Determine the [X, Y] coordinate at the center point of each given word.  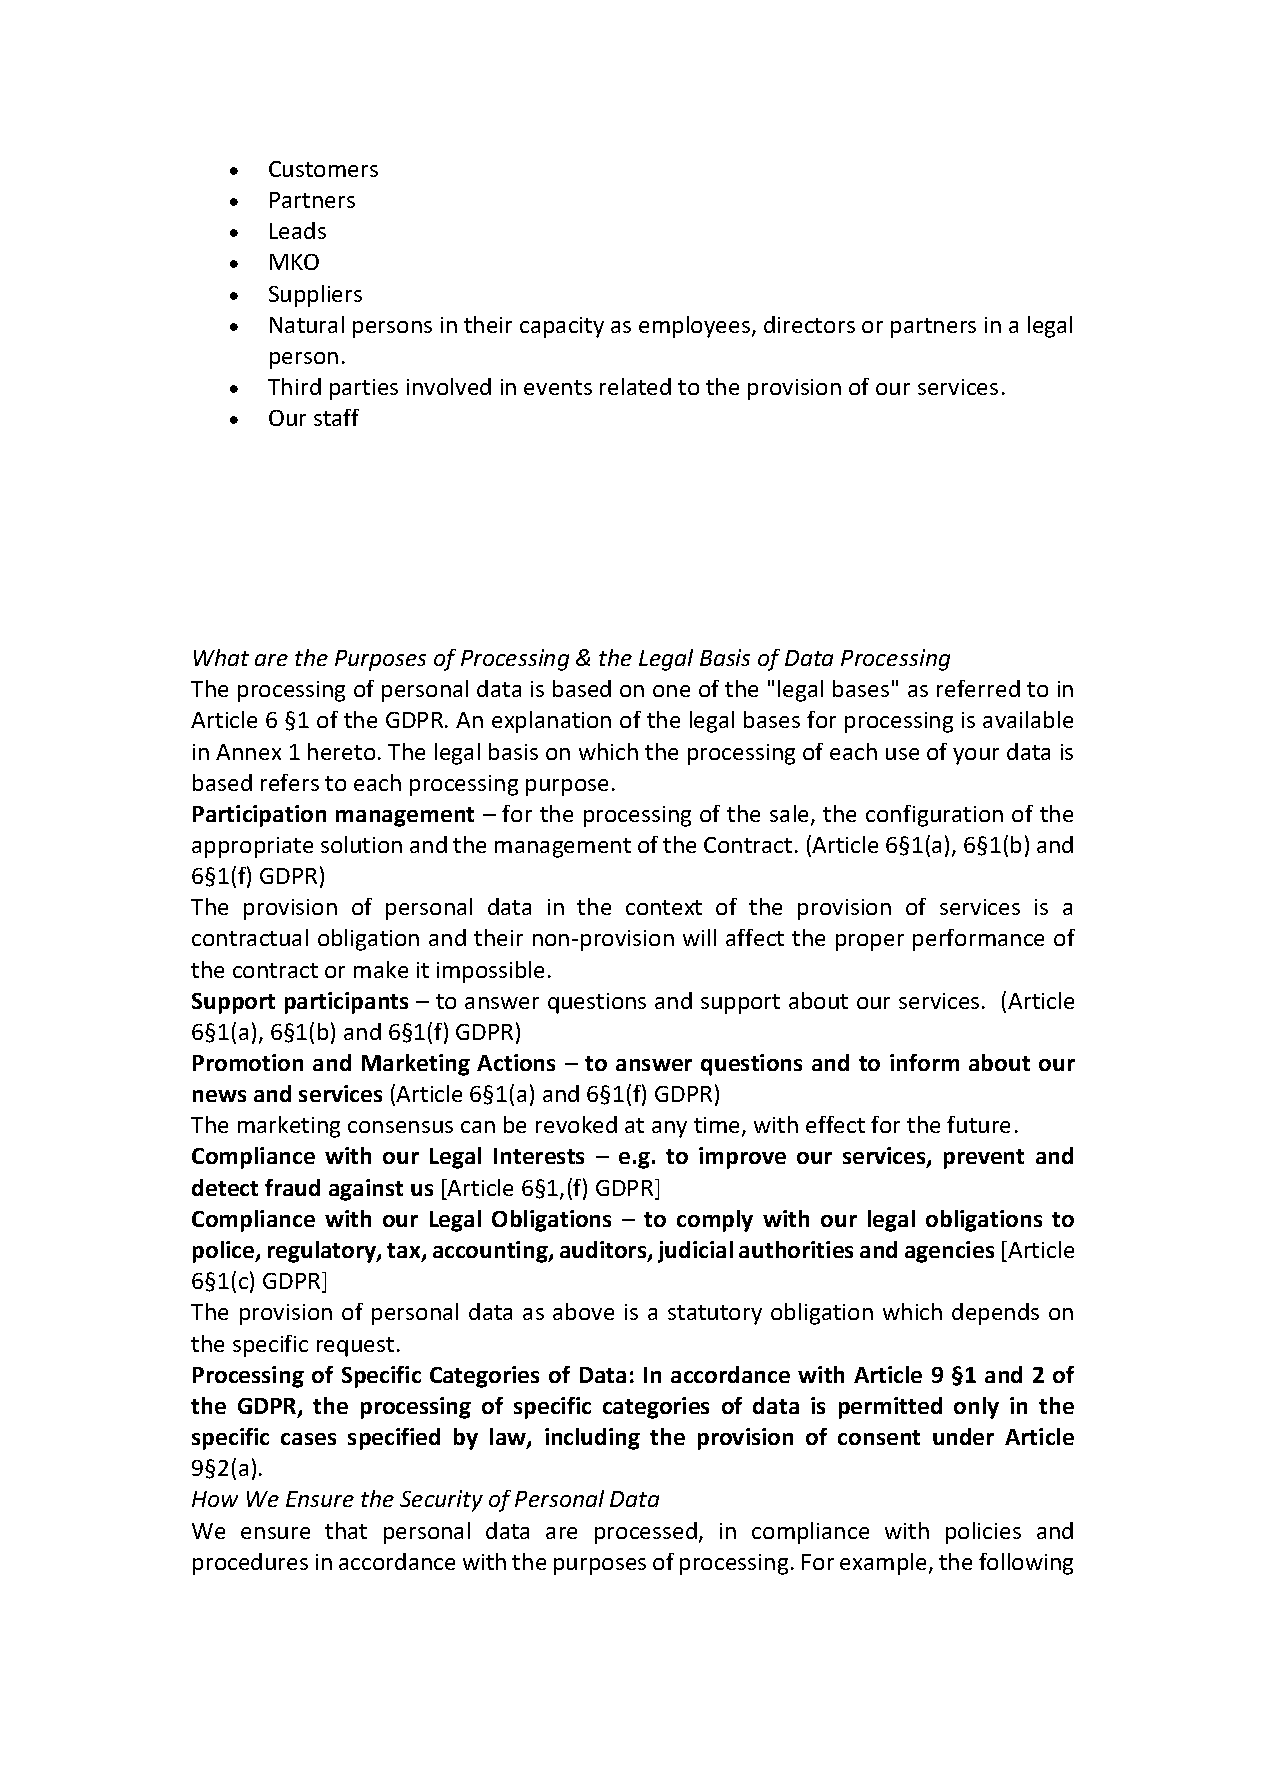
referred [978, 688]
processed [646, 1533]
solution [361, 844]
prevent [984, 1159]
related [635, 386]
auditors [604, 1251]
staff [336, 417]
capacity [562, 327]
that [346, 1530]
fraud [292, 1187]
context [664, 907]
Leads [298, 230]
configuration [934, 816]
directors [809, 324]
